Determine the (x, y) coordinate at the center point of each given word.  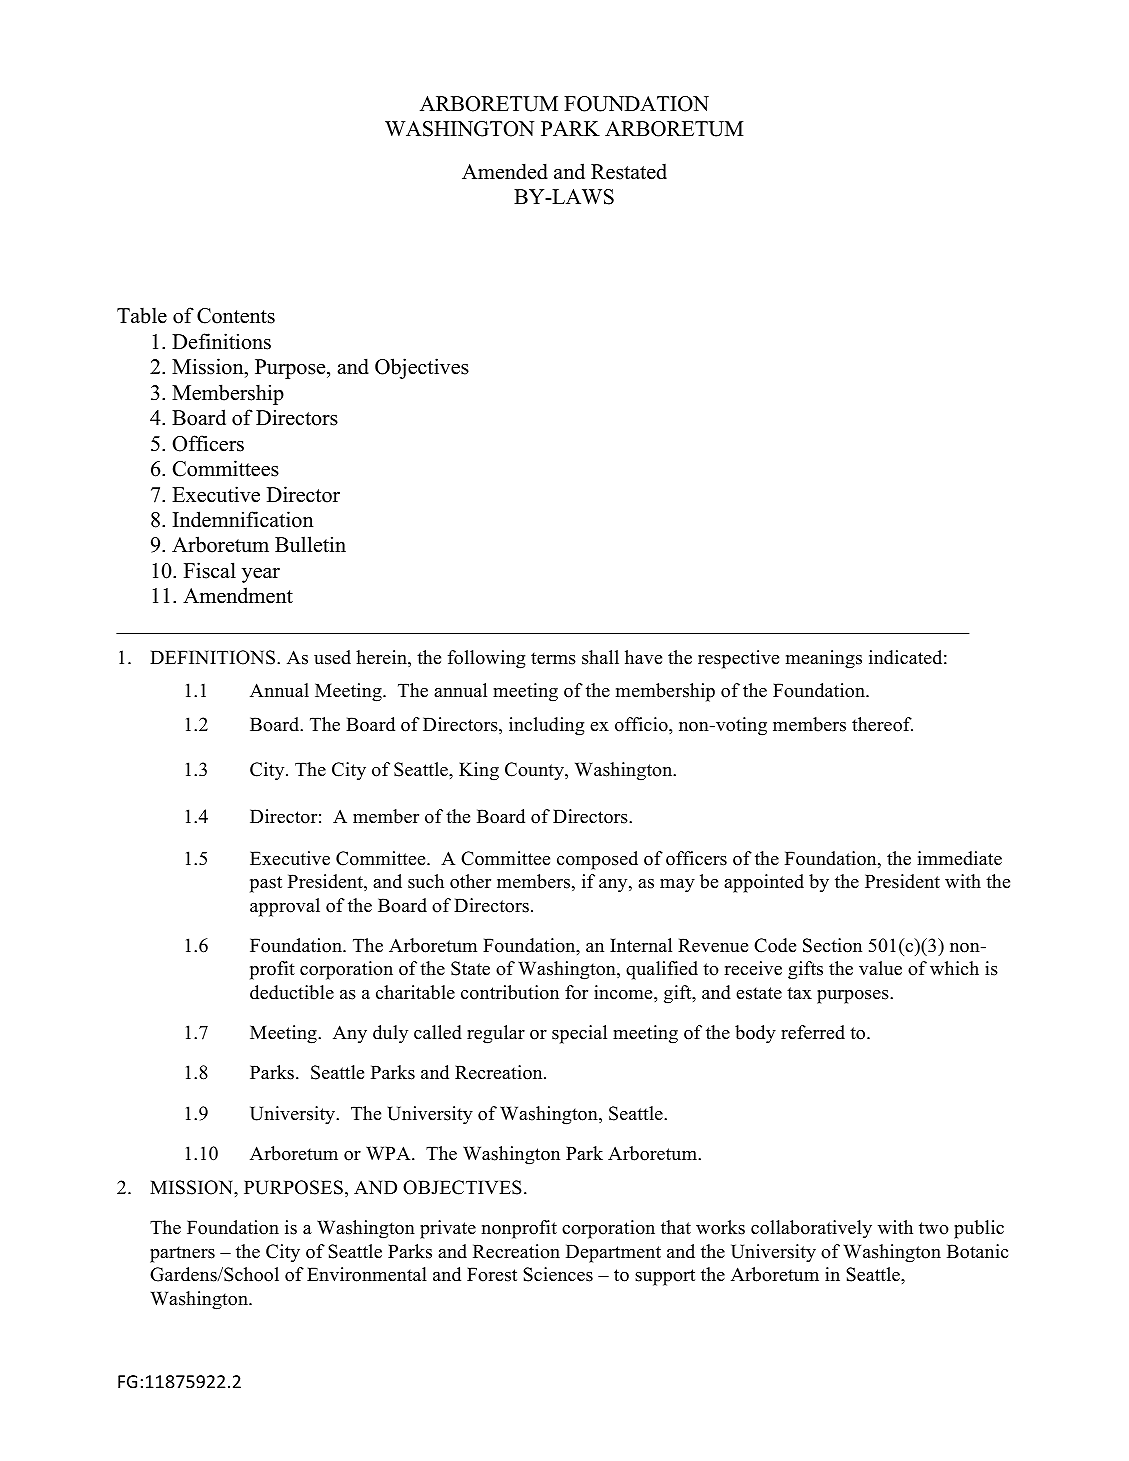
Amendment (238, 595)
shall (600, 657)
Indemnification (243, 519)
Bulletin (310, 544)
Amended (505, 171)
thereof (882, 724)
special (579, 1034)
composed (597, 860)
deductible (292, 992)
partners (182, 1254)
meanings (824, 659)
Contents (236, 316)
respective (738, 659)
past (266, 884)
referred (813, 1032)
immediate (959, 858)
